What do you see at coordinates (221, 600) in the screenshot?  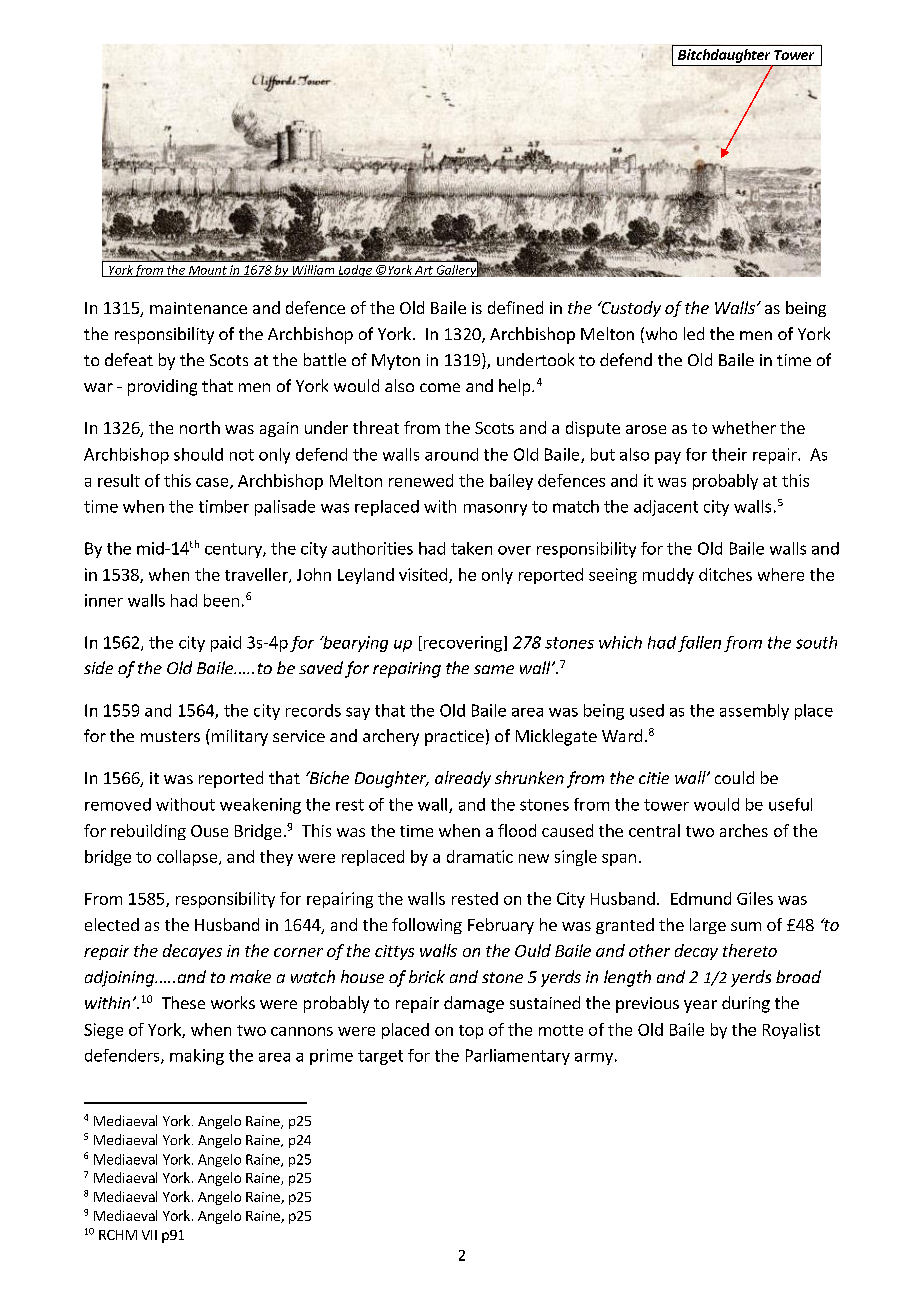 I see `been` at bounding box center [221, 600].
